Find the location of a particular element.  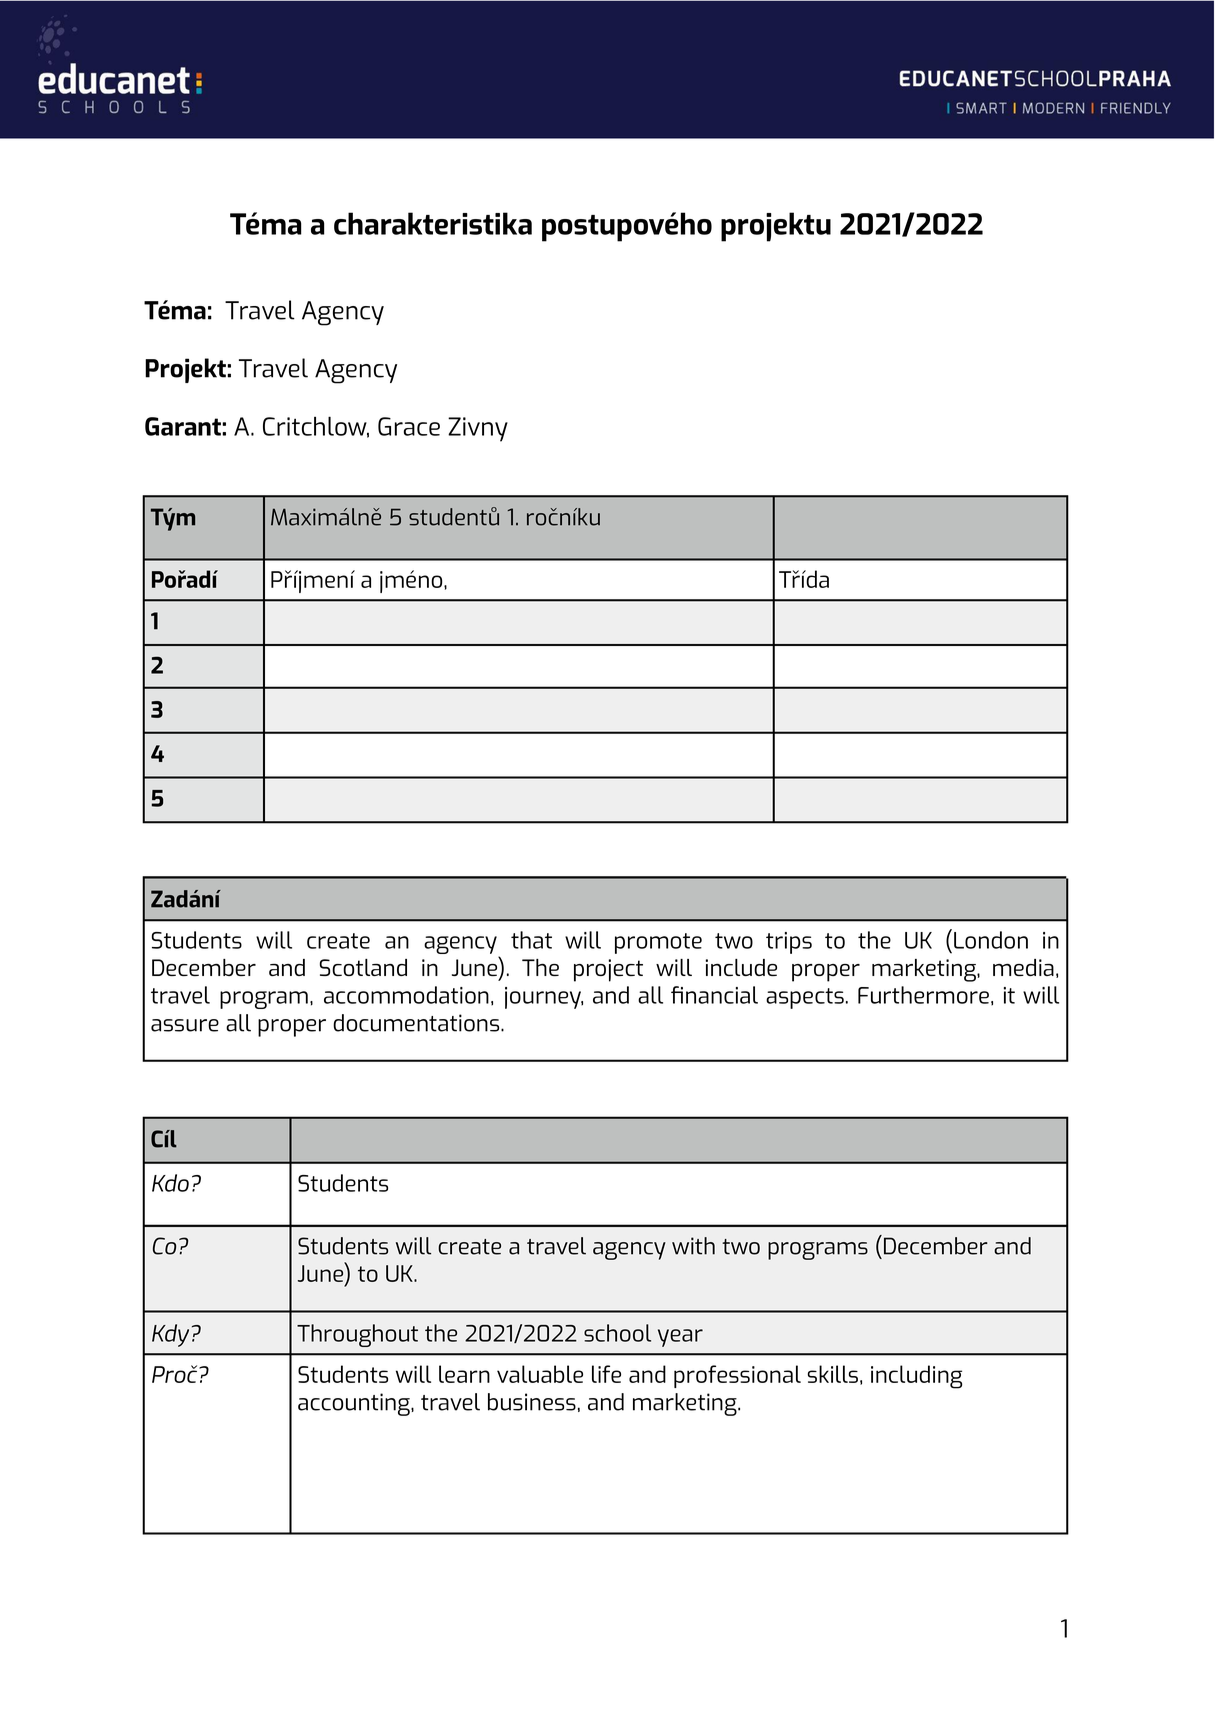

trips is located at coordinates (789, 943).
